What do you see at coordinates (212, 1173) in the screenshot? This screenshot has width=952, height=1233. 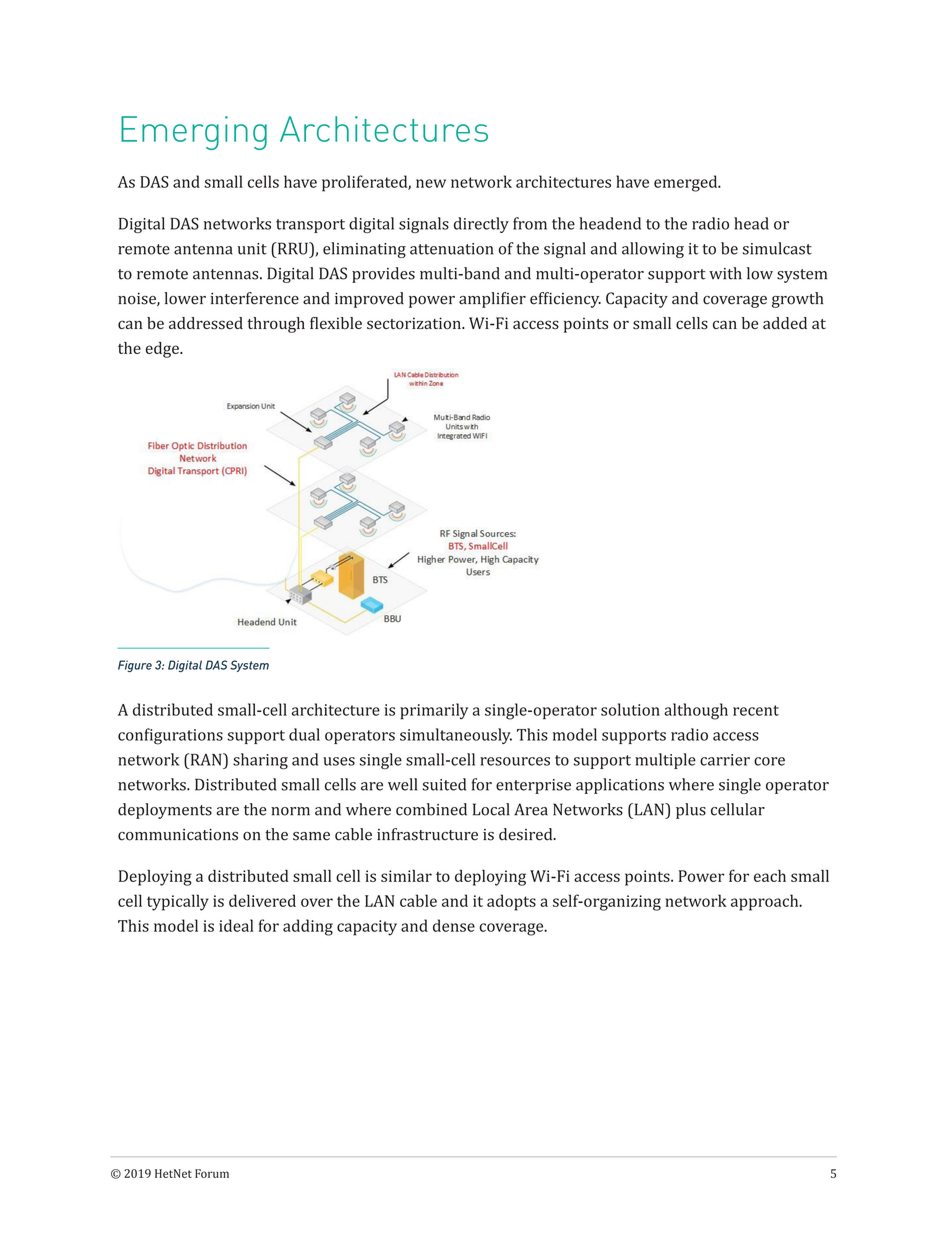 I see `Forum` at bounding box center [212, 1173].
